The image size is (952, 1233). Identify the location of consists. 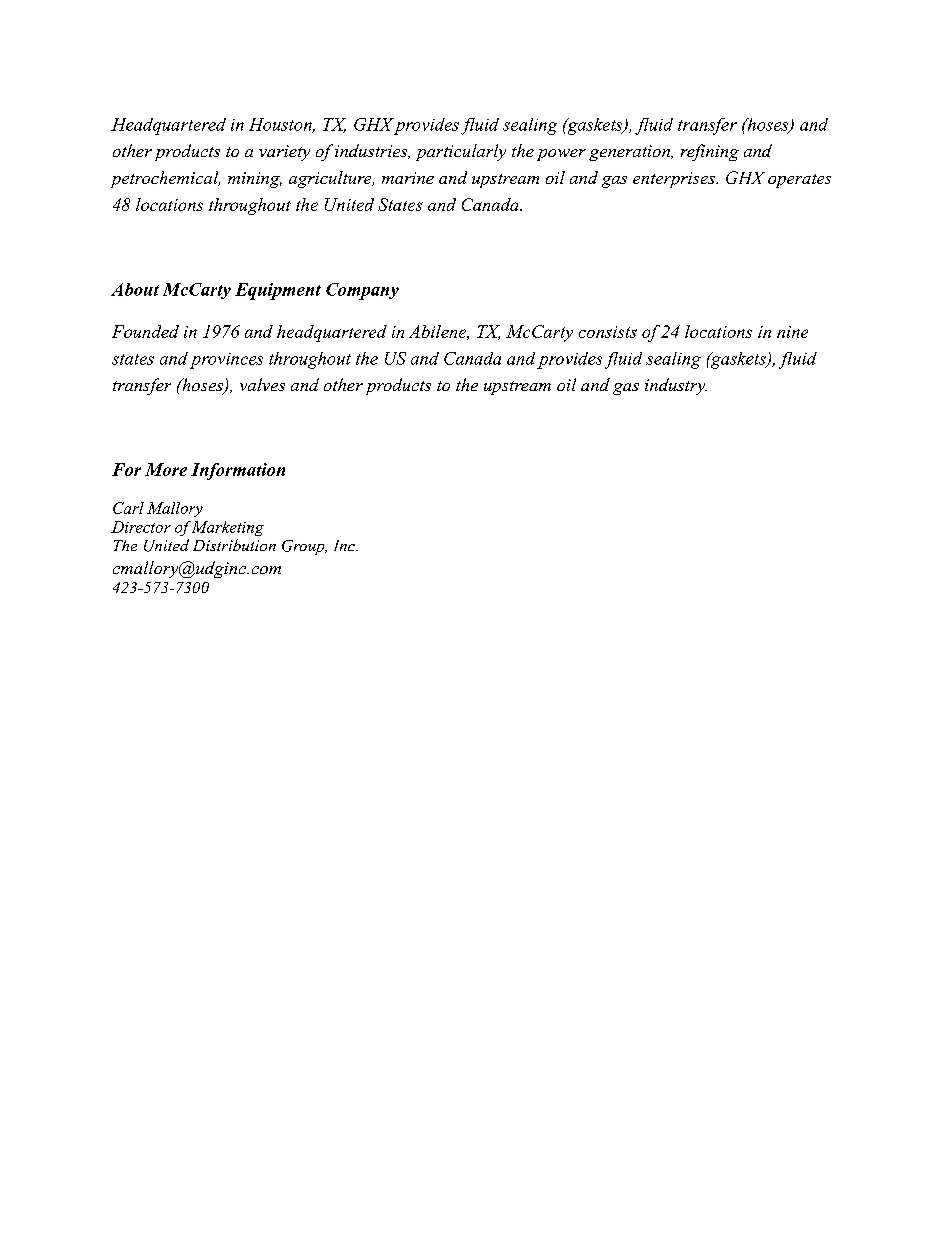
(608, 332).
